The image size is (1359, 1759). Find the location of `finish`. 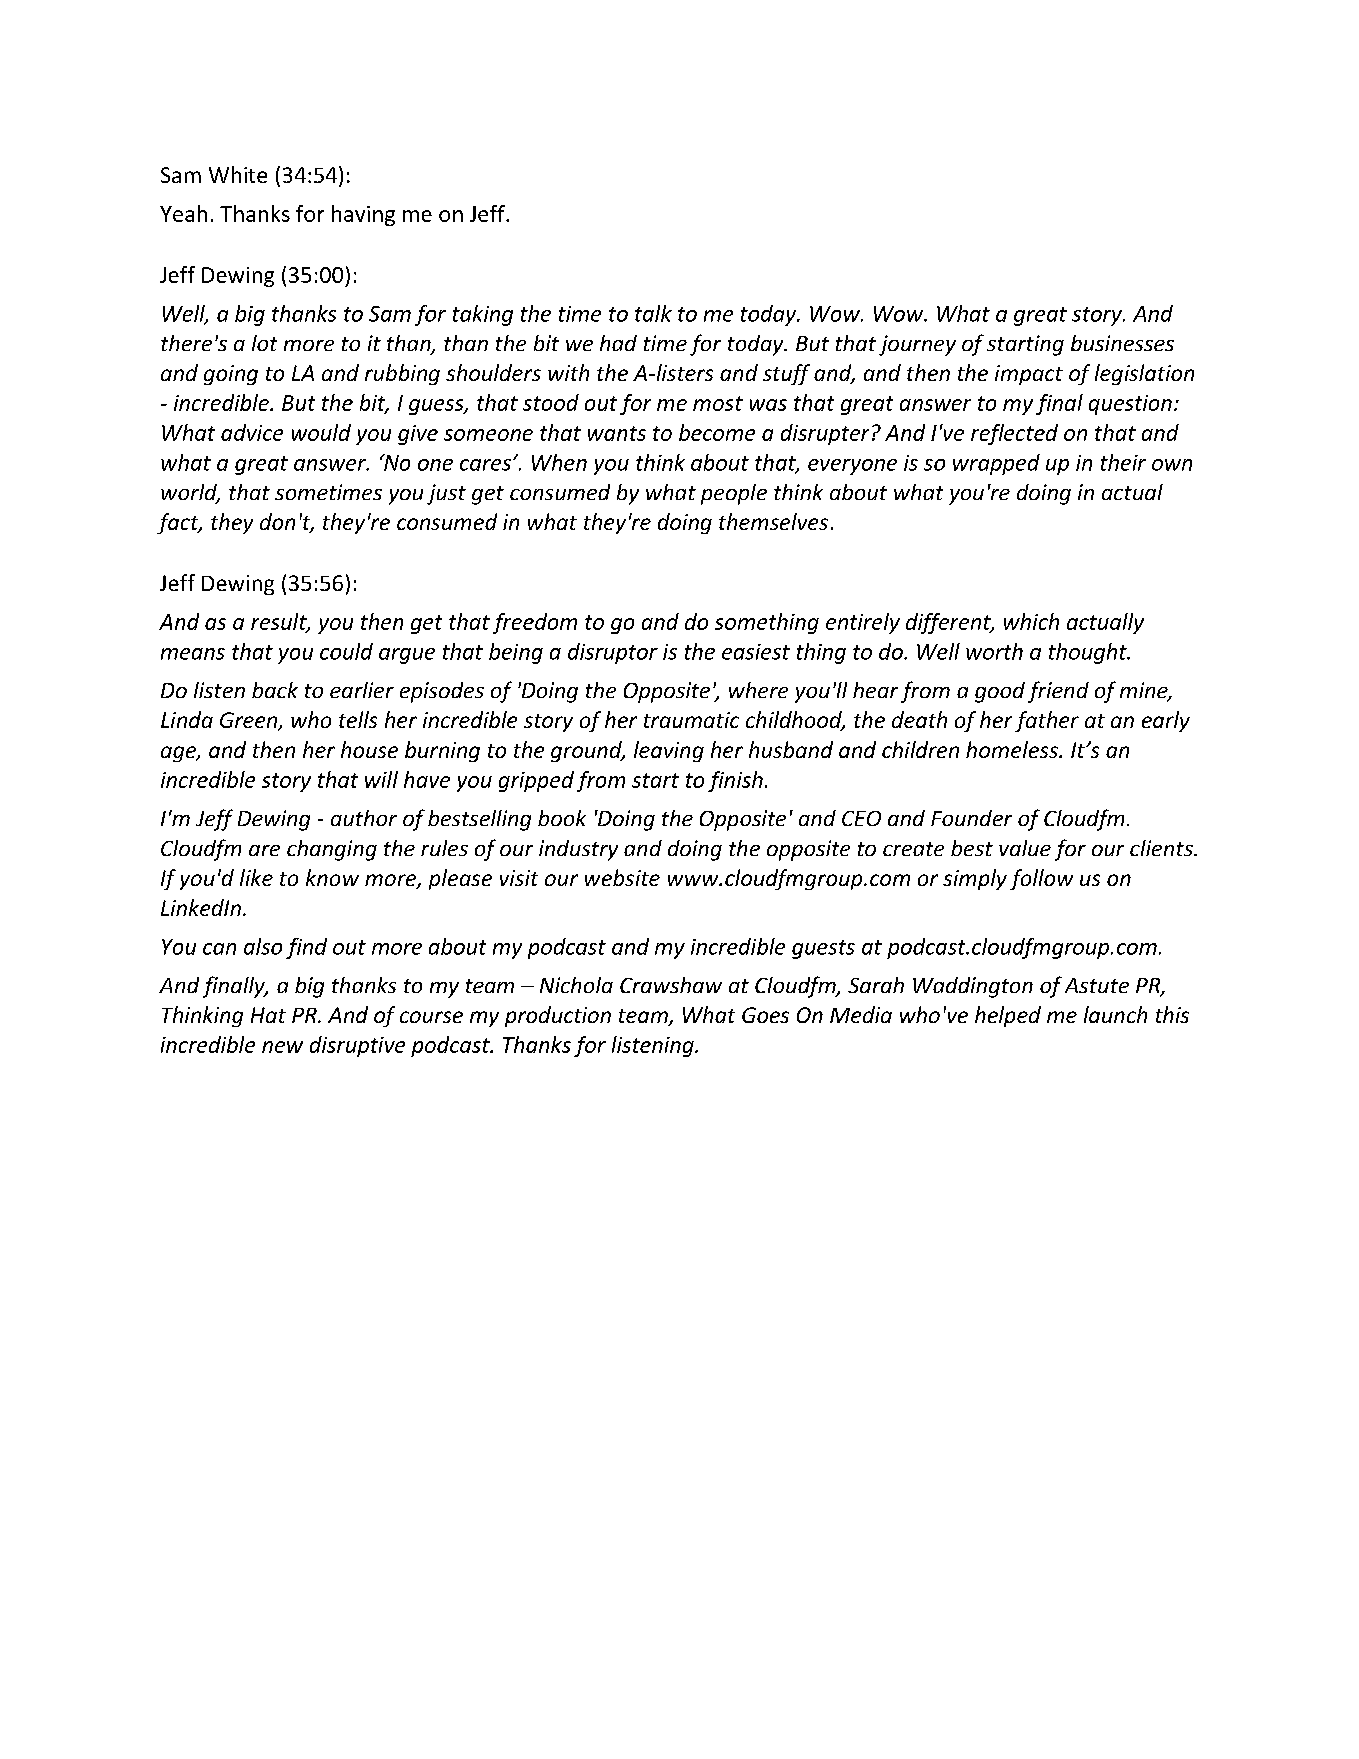

finish is located at coordinates (735, 781).
